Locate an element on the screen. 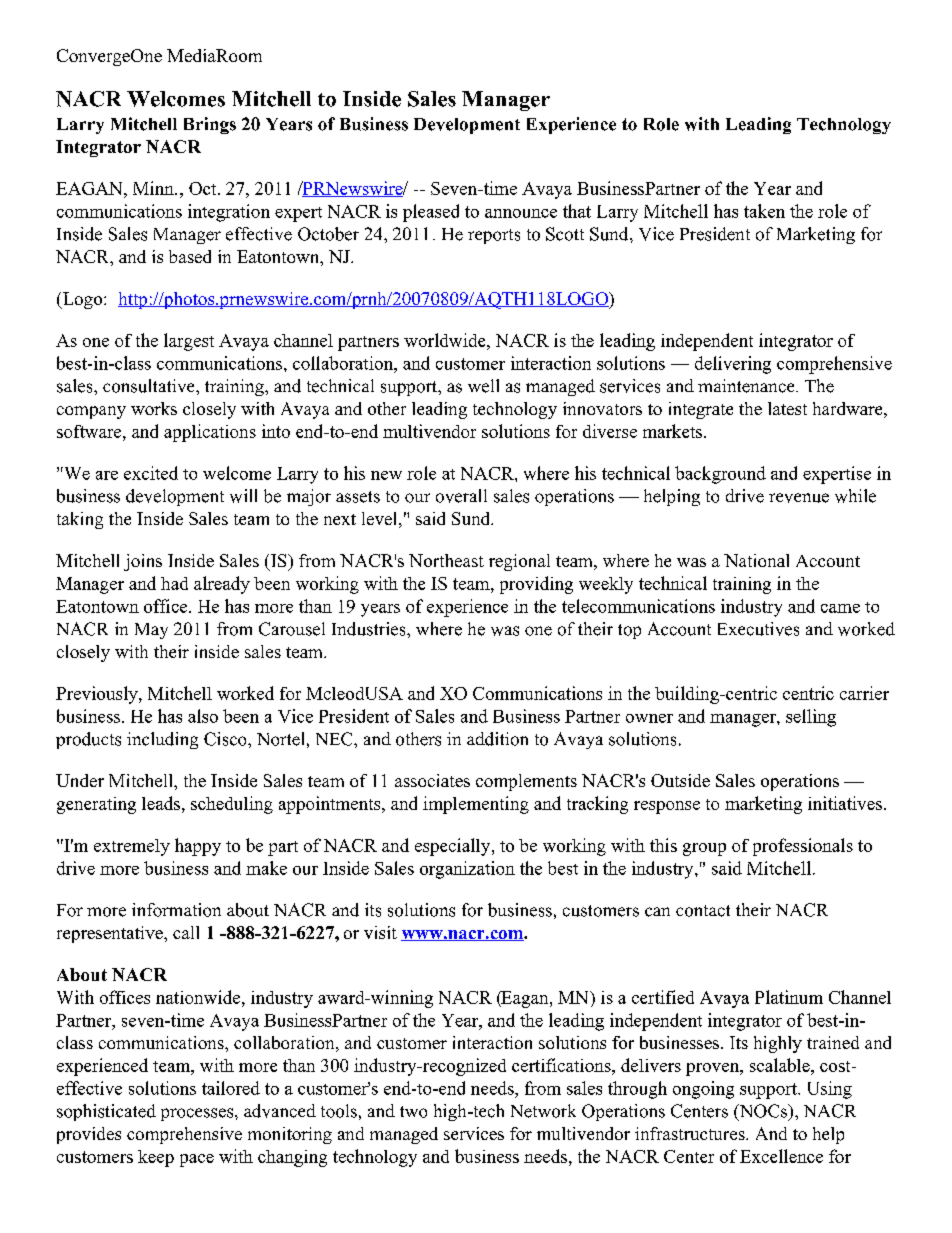 This screenshot has width=952, height=1233. Minn is located at coordinates (154, 188).
